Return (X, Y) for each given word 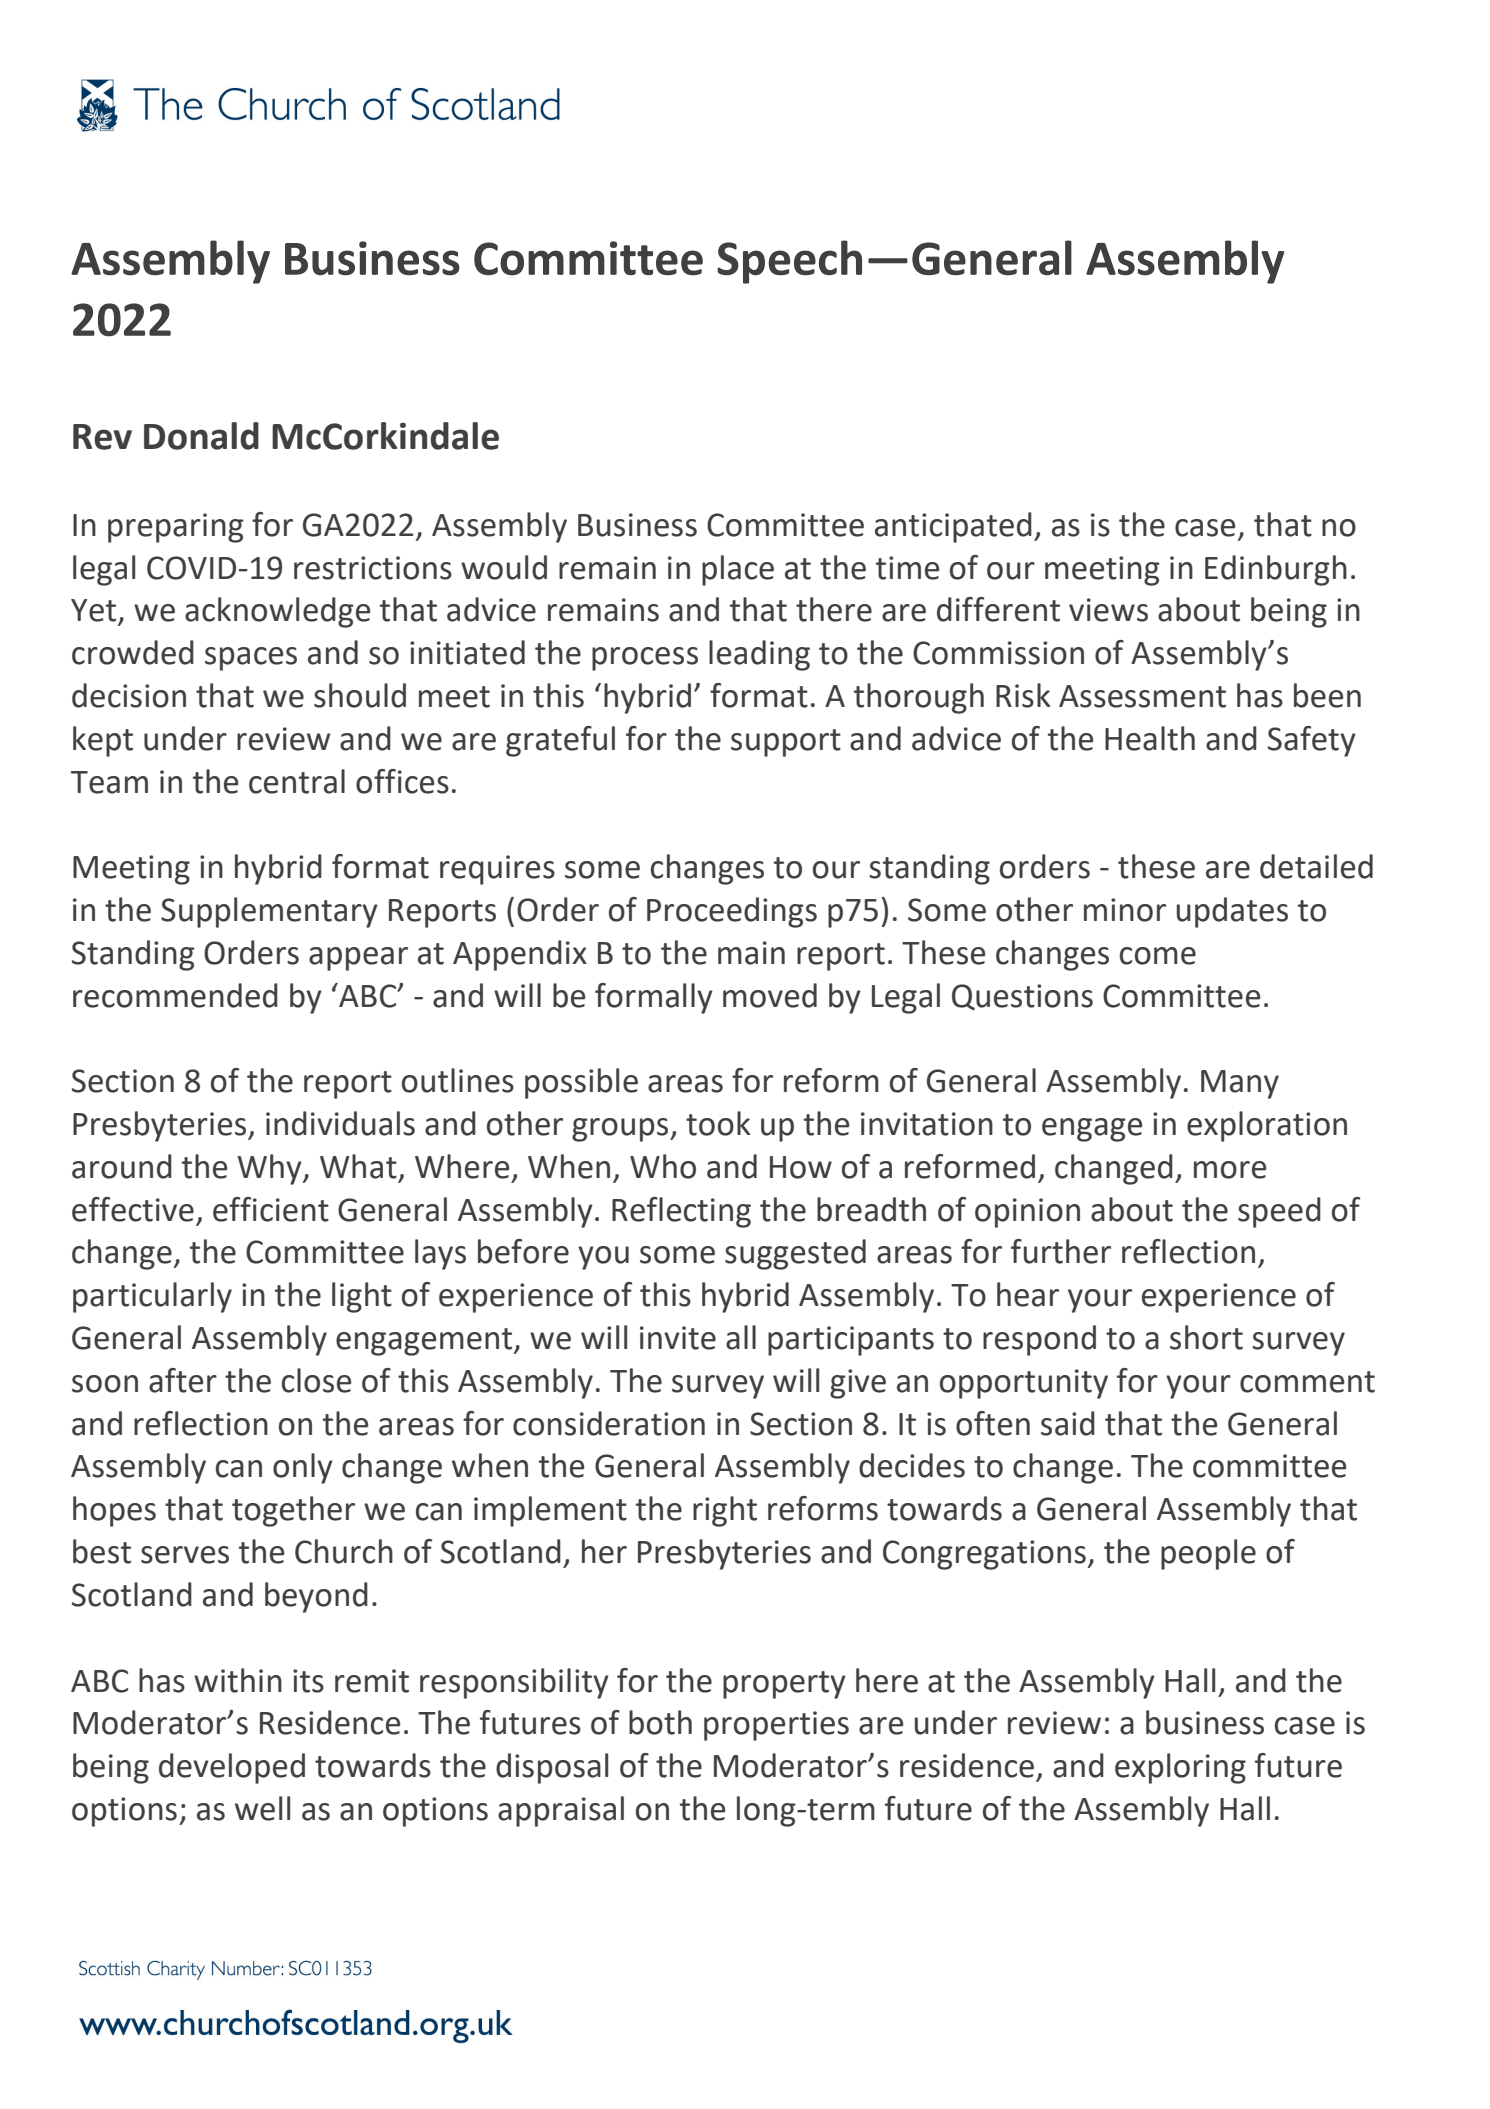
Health (1150, 738)
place (738, 570)
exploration (1267, 1126)
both (660, 1722)
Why (270, 1169)
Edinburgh (1276, 570)
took (718, 1123)
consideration (609, 1423)
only (303, 1468)
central (297, 781)
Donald (201, 436)
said (1068, 1423)
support (786, 743)
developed (232, 1768)
